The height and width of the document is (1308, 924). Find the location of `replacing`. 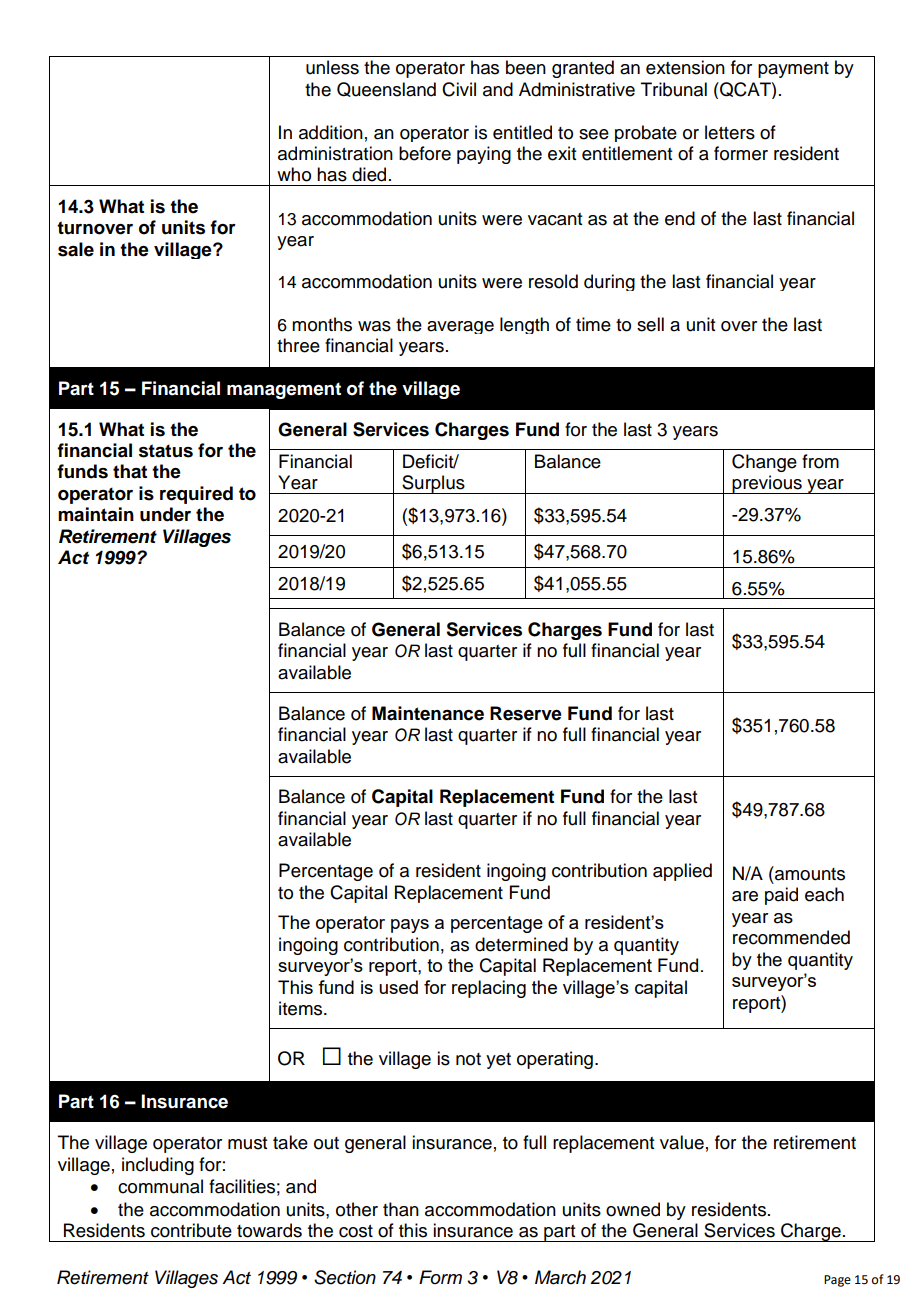

replacing is located at coordinates (489, 989).
